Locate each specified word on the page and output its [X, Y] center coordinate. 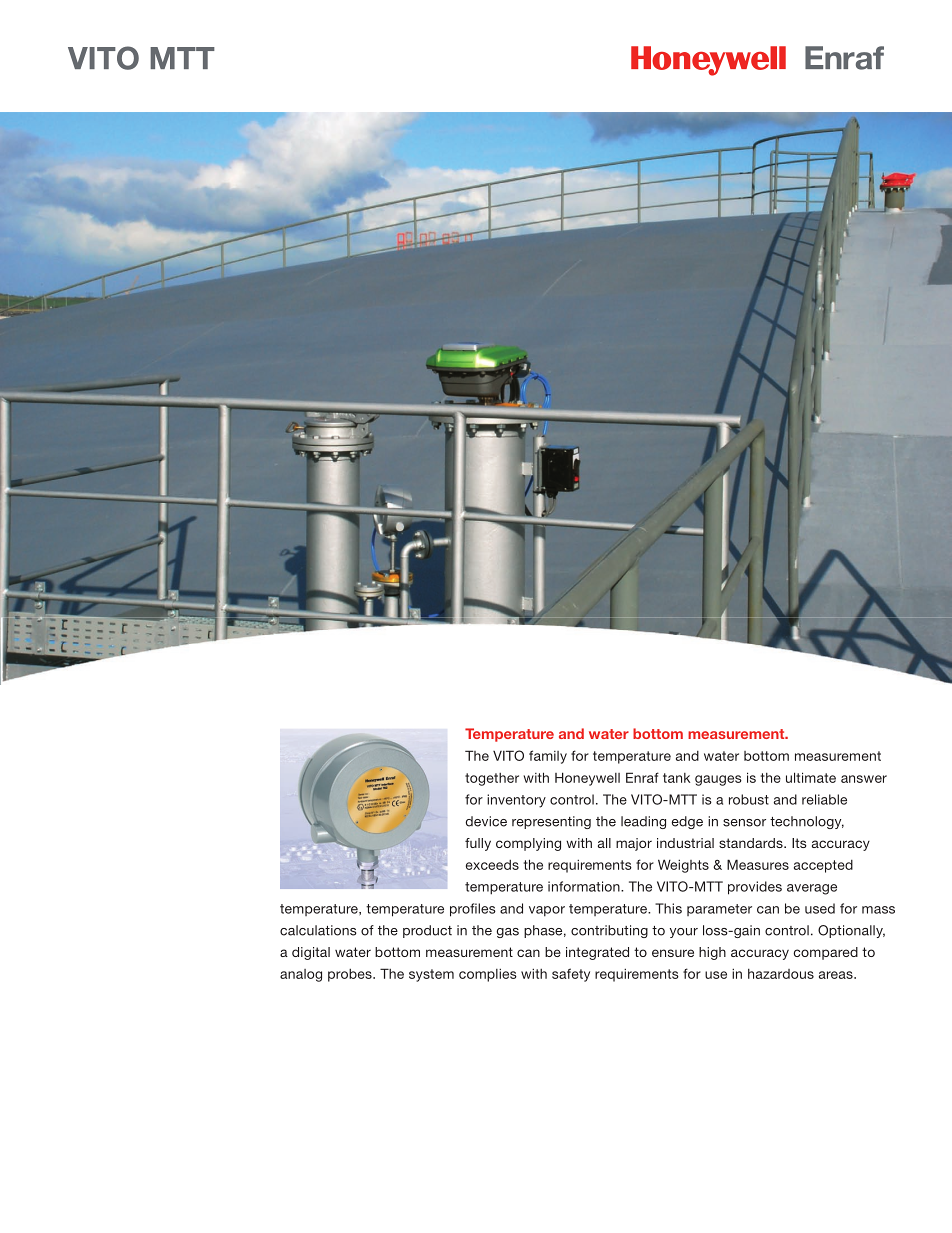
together [492, 779]
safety [571, 975]
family [548, 757]
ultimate [811, 777]
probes [351, 975]
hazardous [781, 974]
